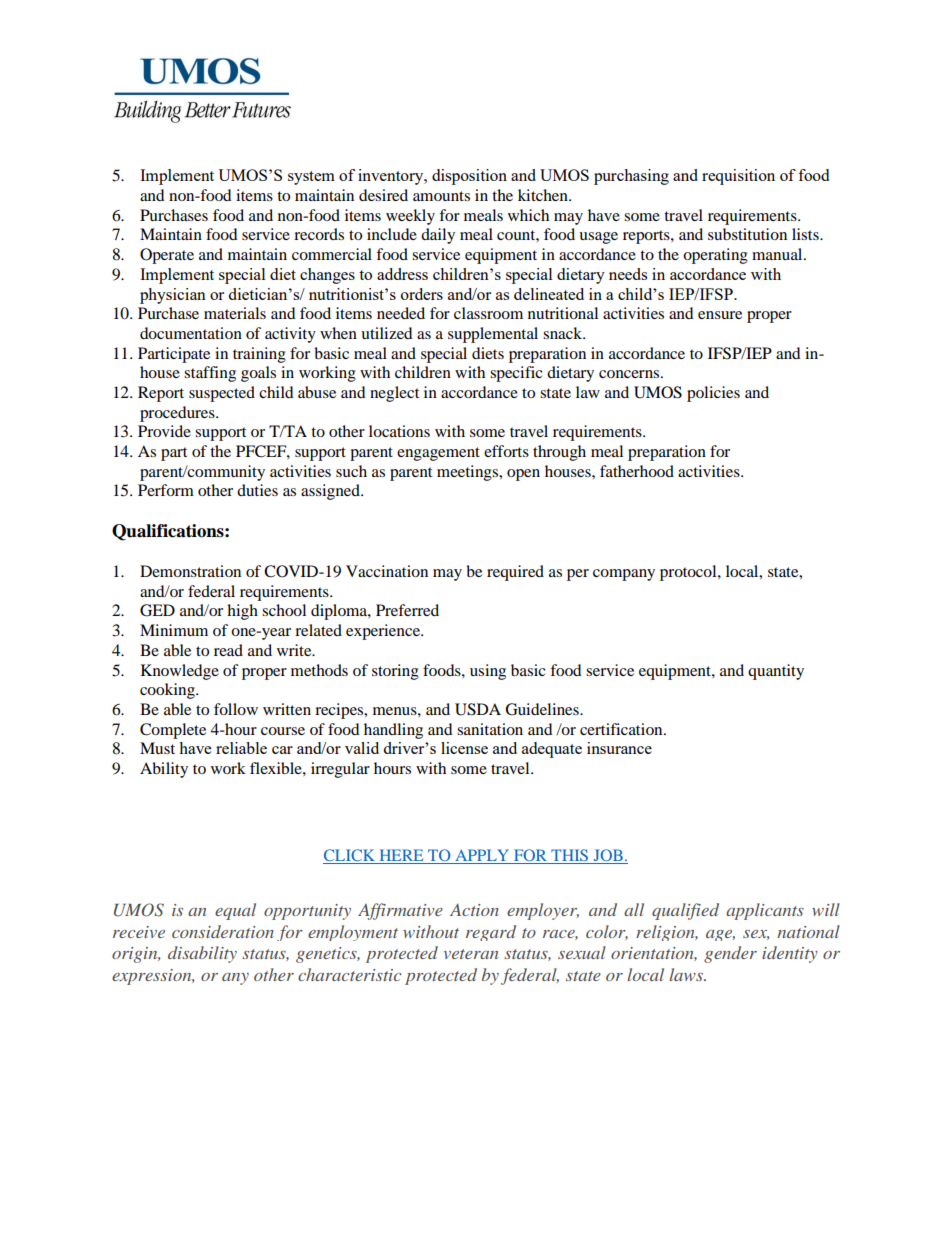  I want to click on consideration, so click(223, 931).
